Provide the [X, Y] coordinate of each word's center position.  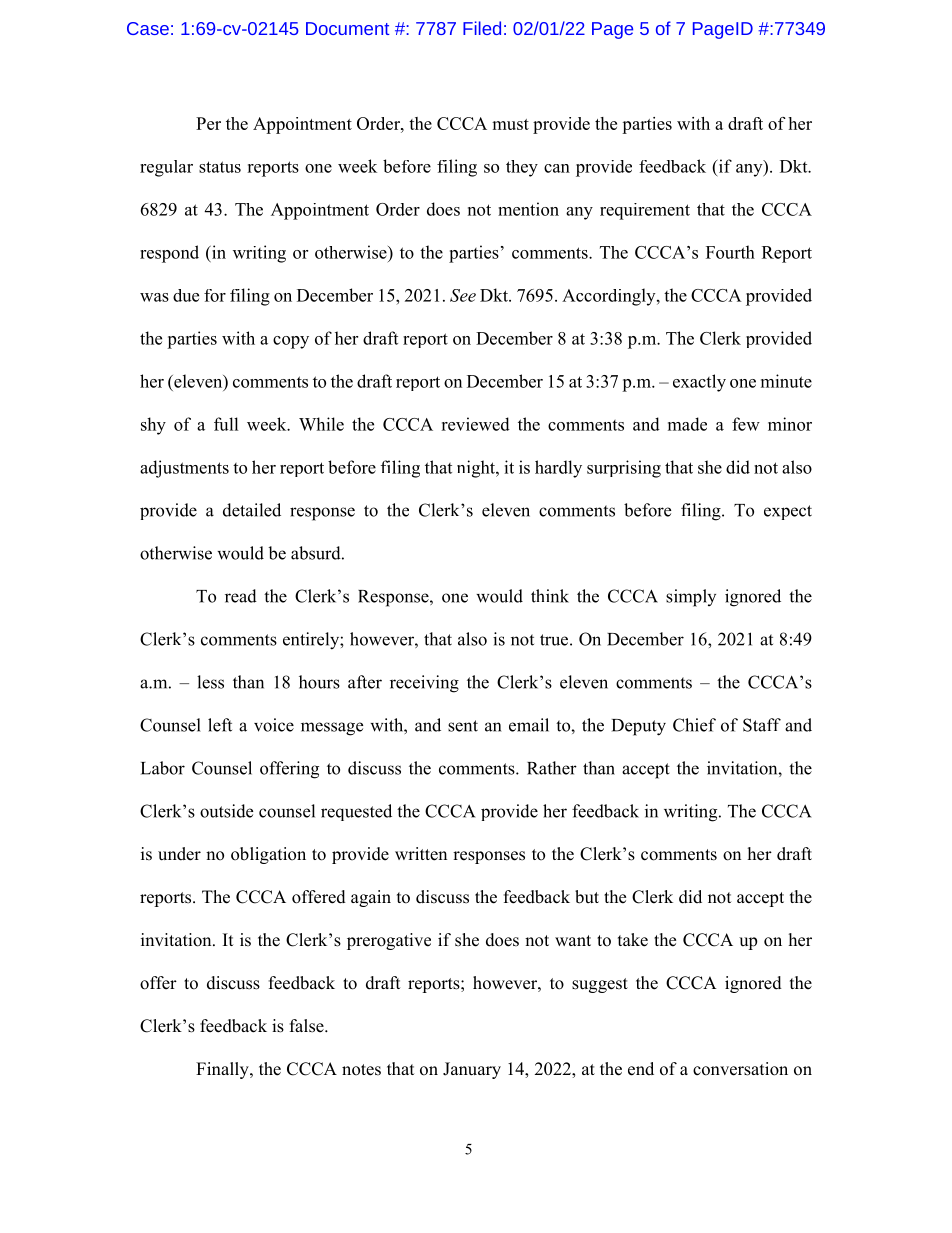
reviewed [475, 424]
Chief [694, 725]
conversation [740, 1069]
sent [463, 726]
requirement [645, 211]
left [220, 725]
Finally [223, 1070]
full [226, 424]
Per [208, 123]
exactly [699, 383]
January [472, 1070]
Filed [482, 28]
